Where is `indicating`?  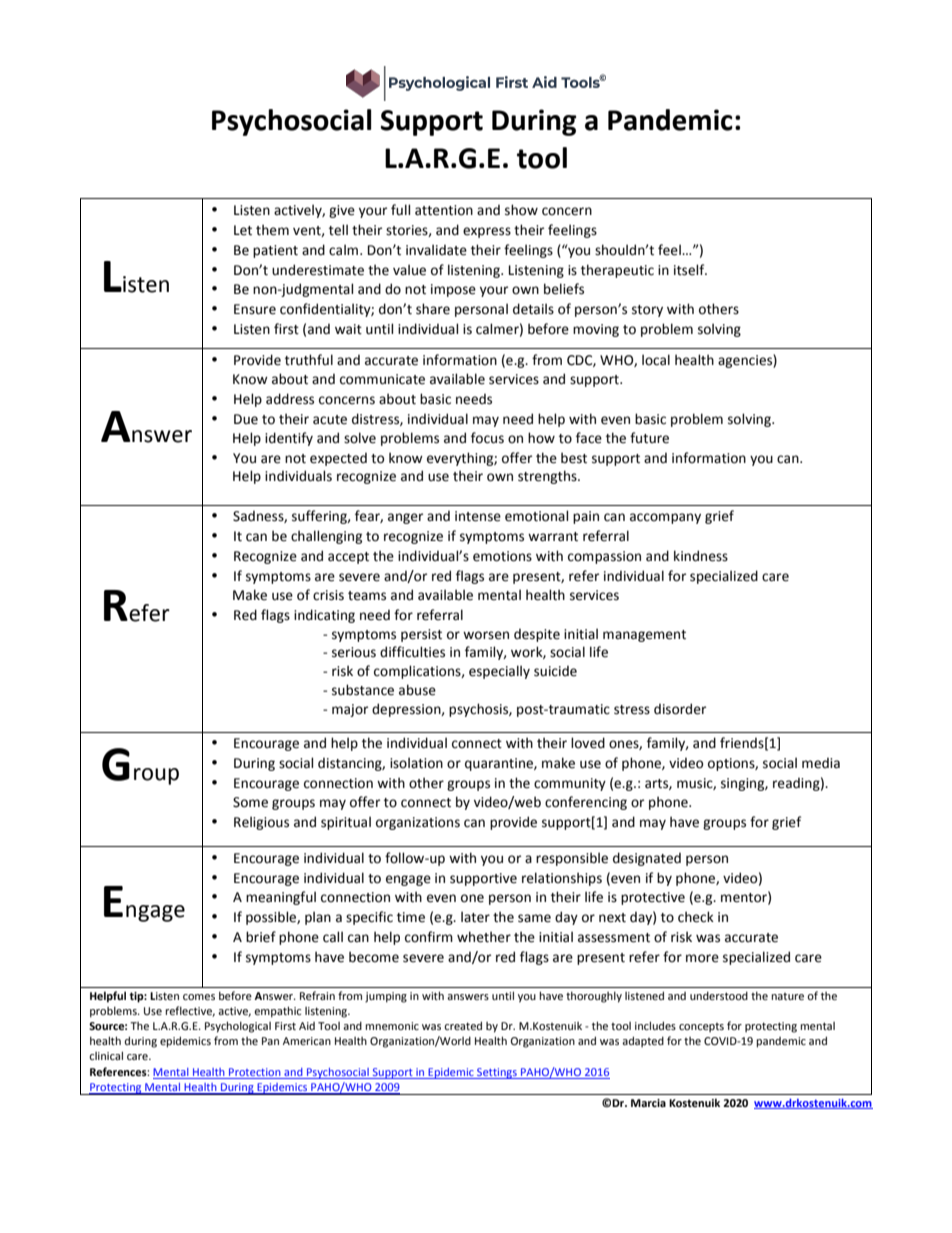
indicating is located at coordinates (324, 616).
